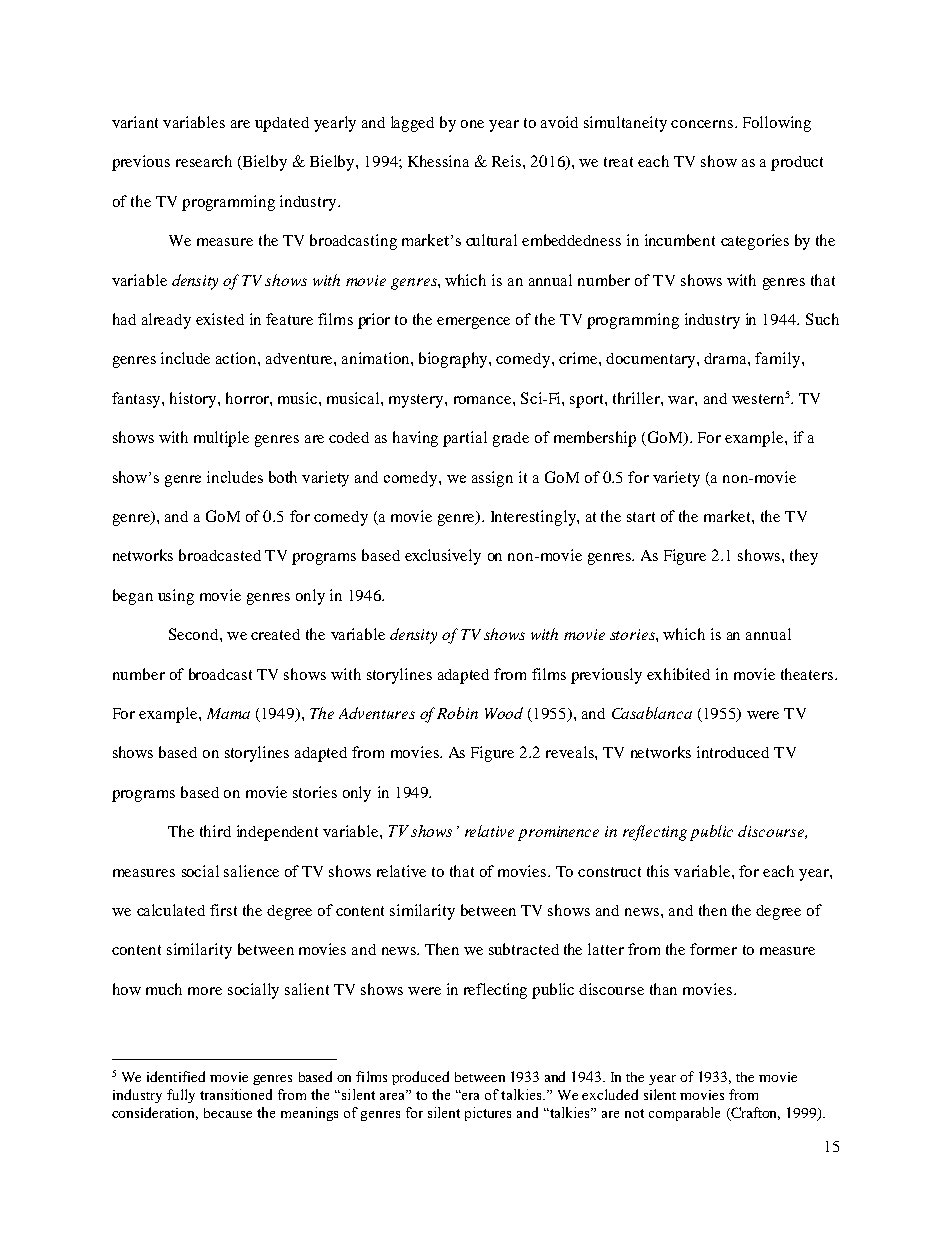 The width and height of the screenshot is (952, 1233). Describe the element at coordinates (492, 479) in the screenshot. I see `assign` at that location.
